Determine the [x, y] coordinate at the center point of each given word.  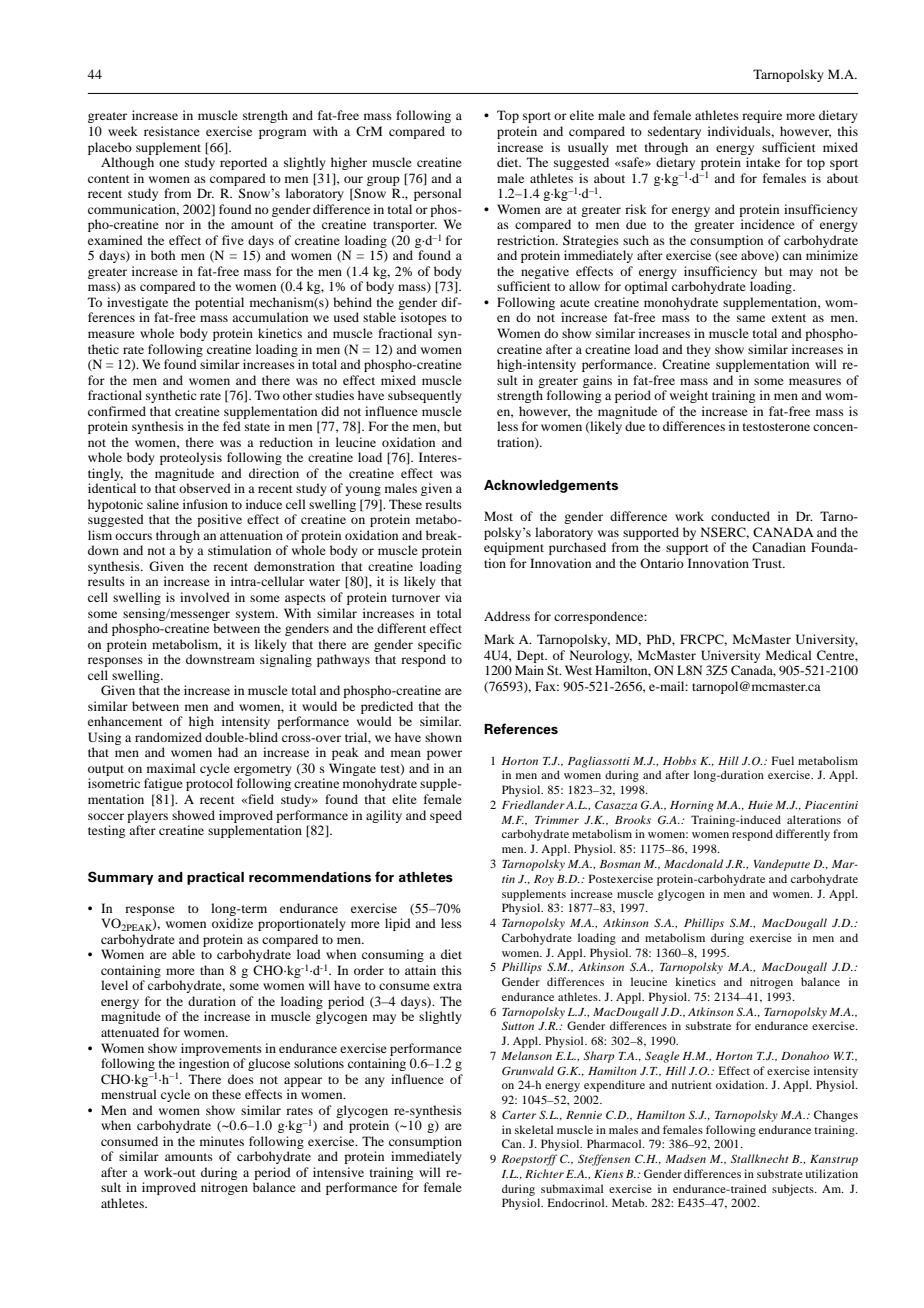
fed [232, 426]
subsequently [425, 396]
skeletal [534, 1129]
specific [439, 645]
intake [763, 162]
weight [689, 396]
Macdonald [693, 863]
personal [438, 194]
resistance [172, 131]
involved [205, 597]
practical [215, 878]
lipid [398, 924]
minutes [222, 1141]
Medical [789, 655]
